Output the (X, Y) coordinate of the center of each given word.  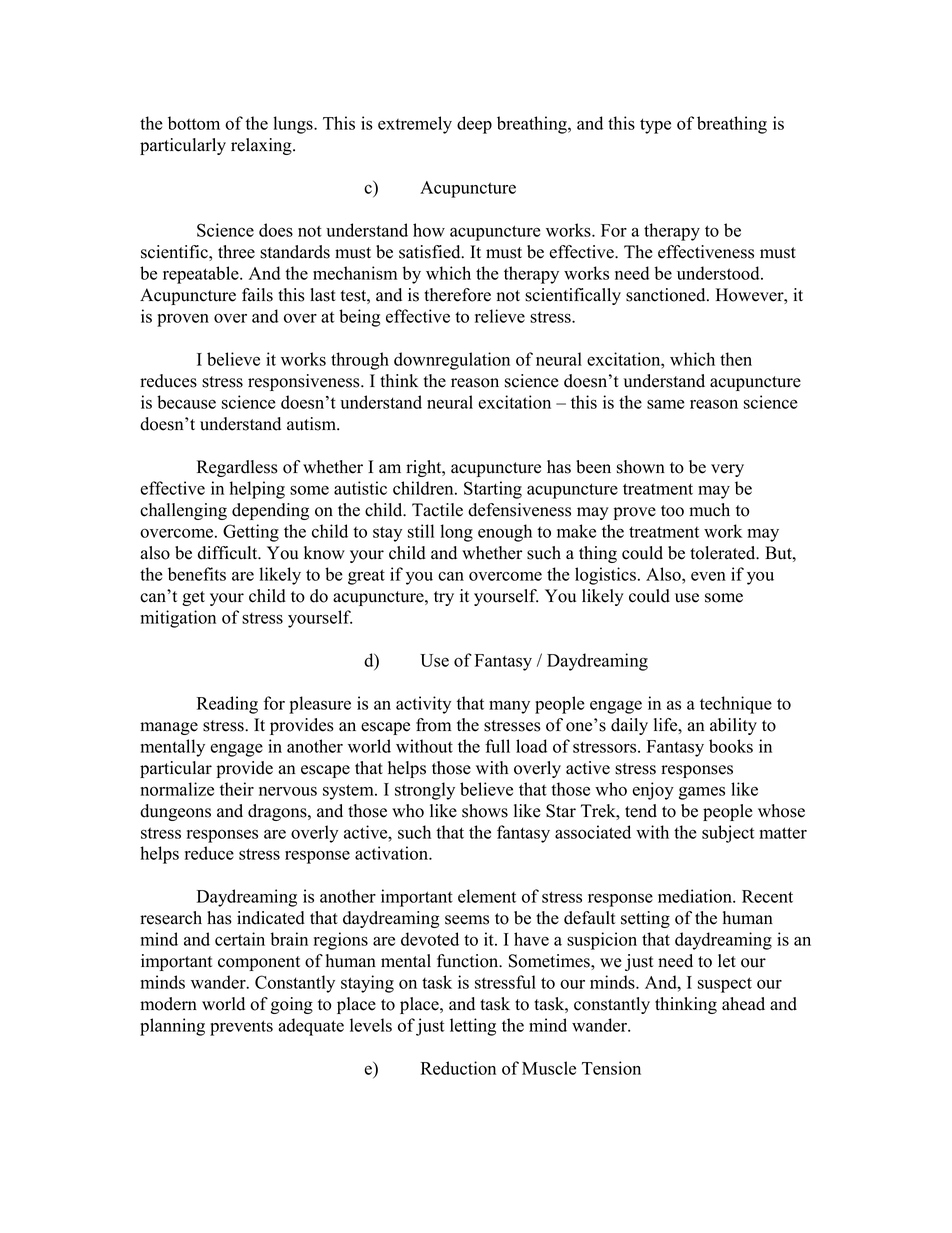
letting (473, 1027)
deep (474, 125)
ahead (743, 1004)
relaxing (262, 146)
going (292, 1005)
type (655, 126)
